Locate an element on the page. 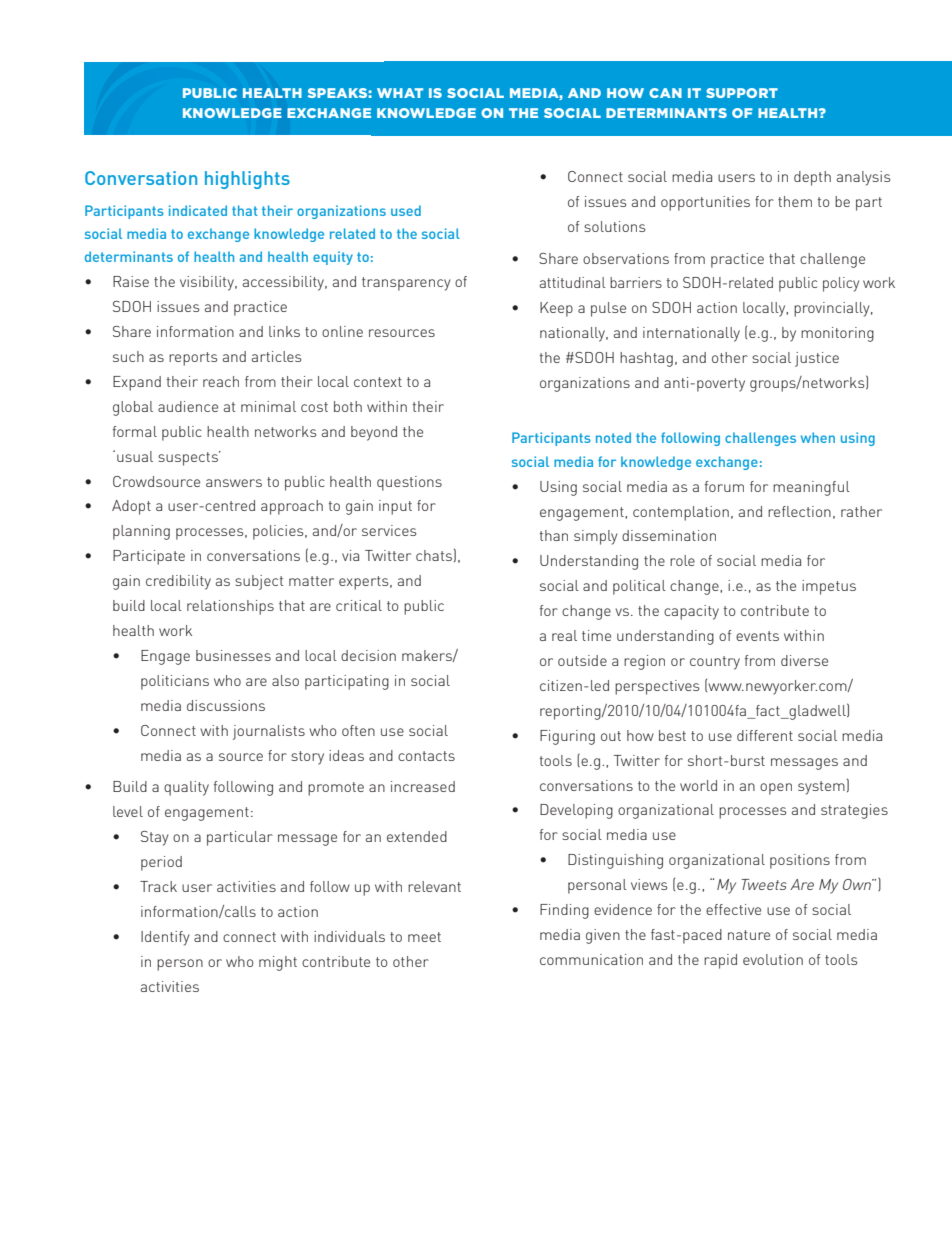  highlights is located at coordinates (247, 180).
